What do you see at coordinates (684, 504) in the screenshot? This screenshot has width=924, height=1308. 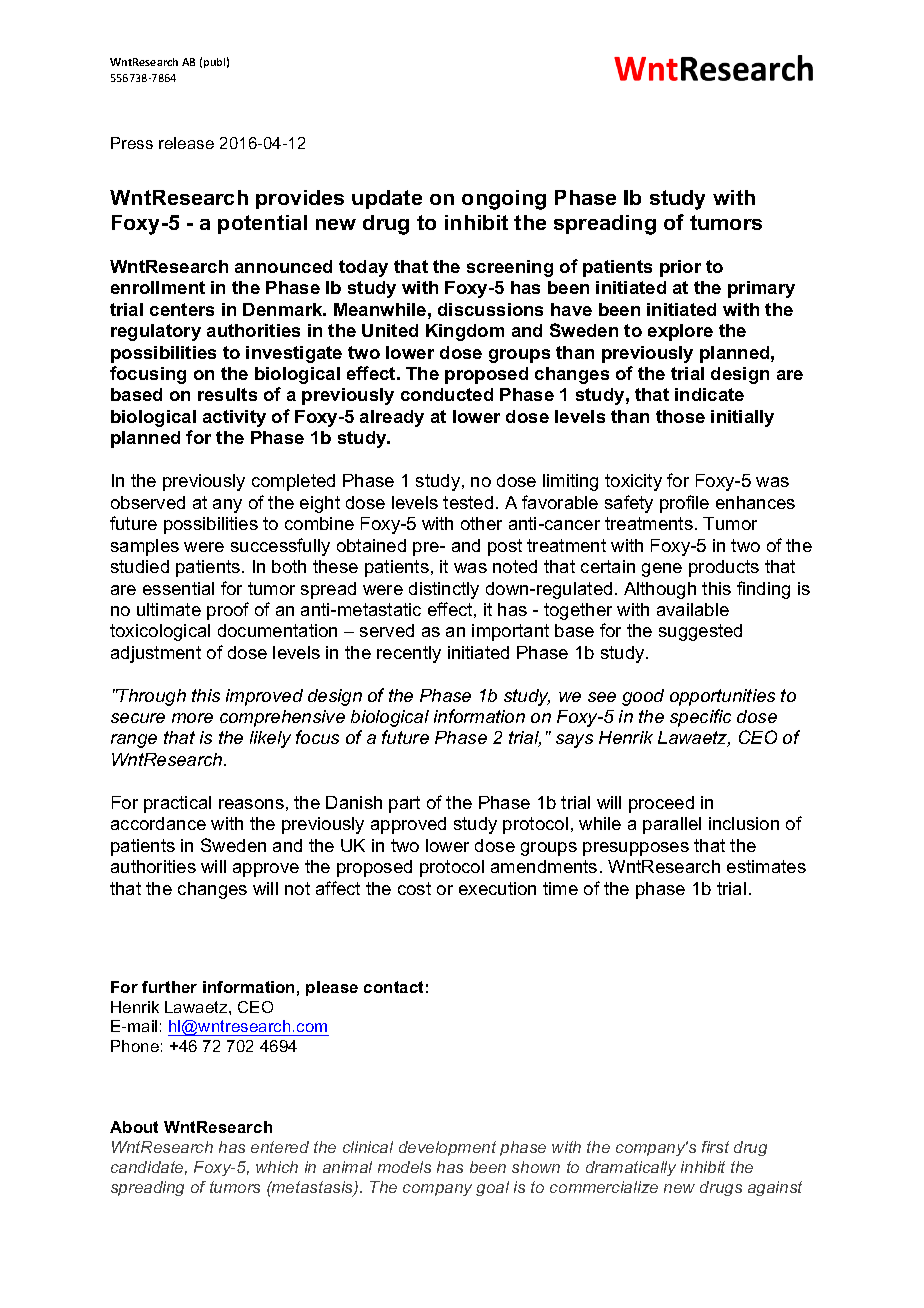 I see `profile` at bounding box center [684, 504].
